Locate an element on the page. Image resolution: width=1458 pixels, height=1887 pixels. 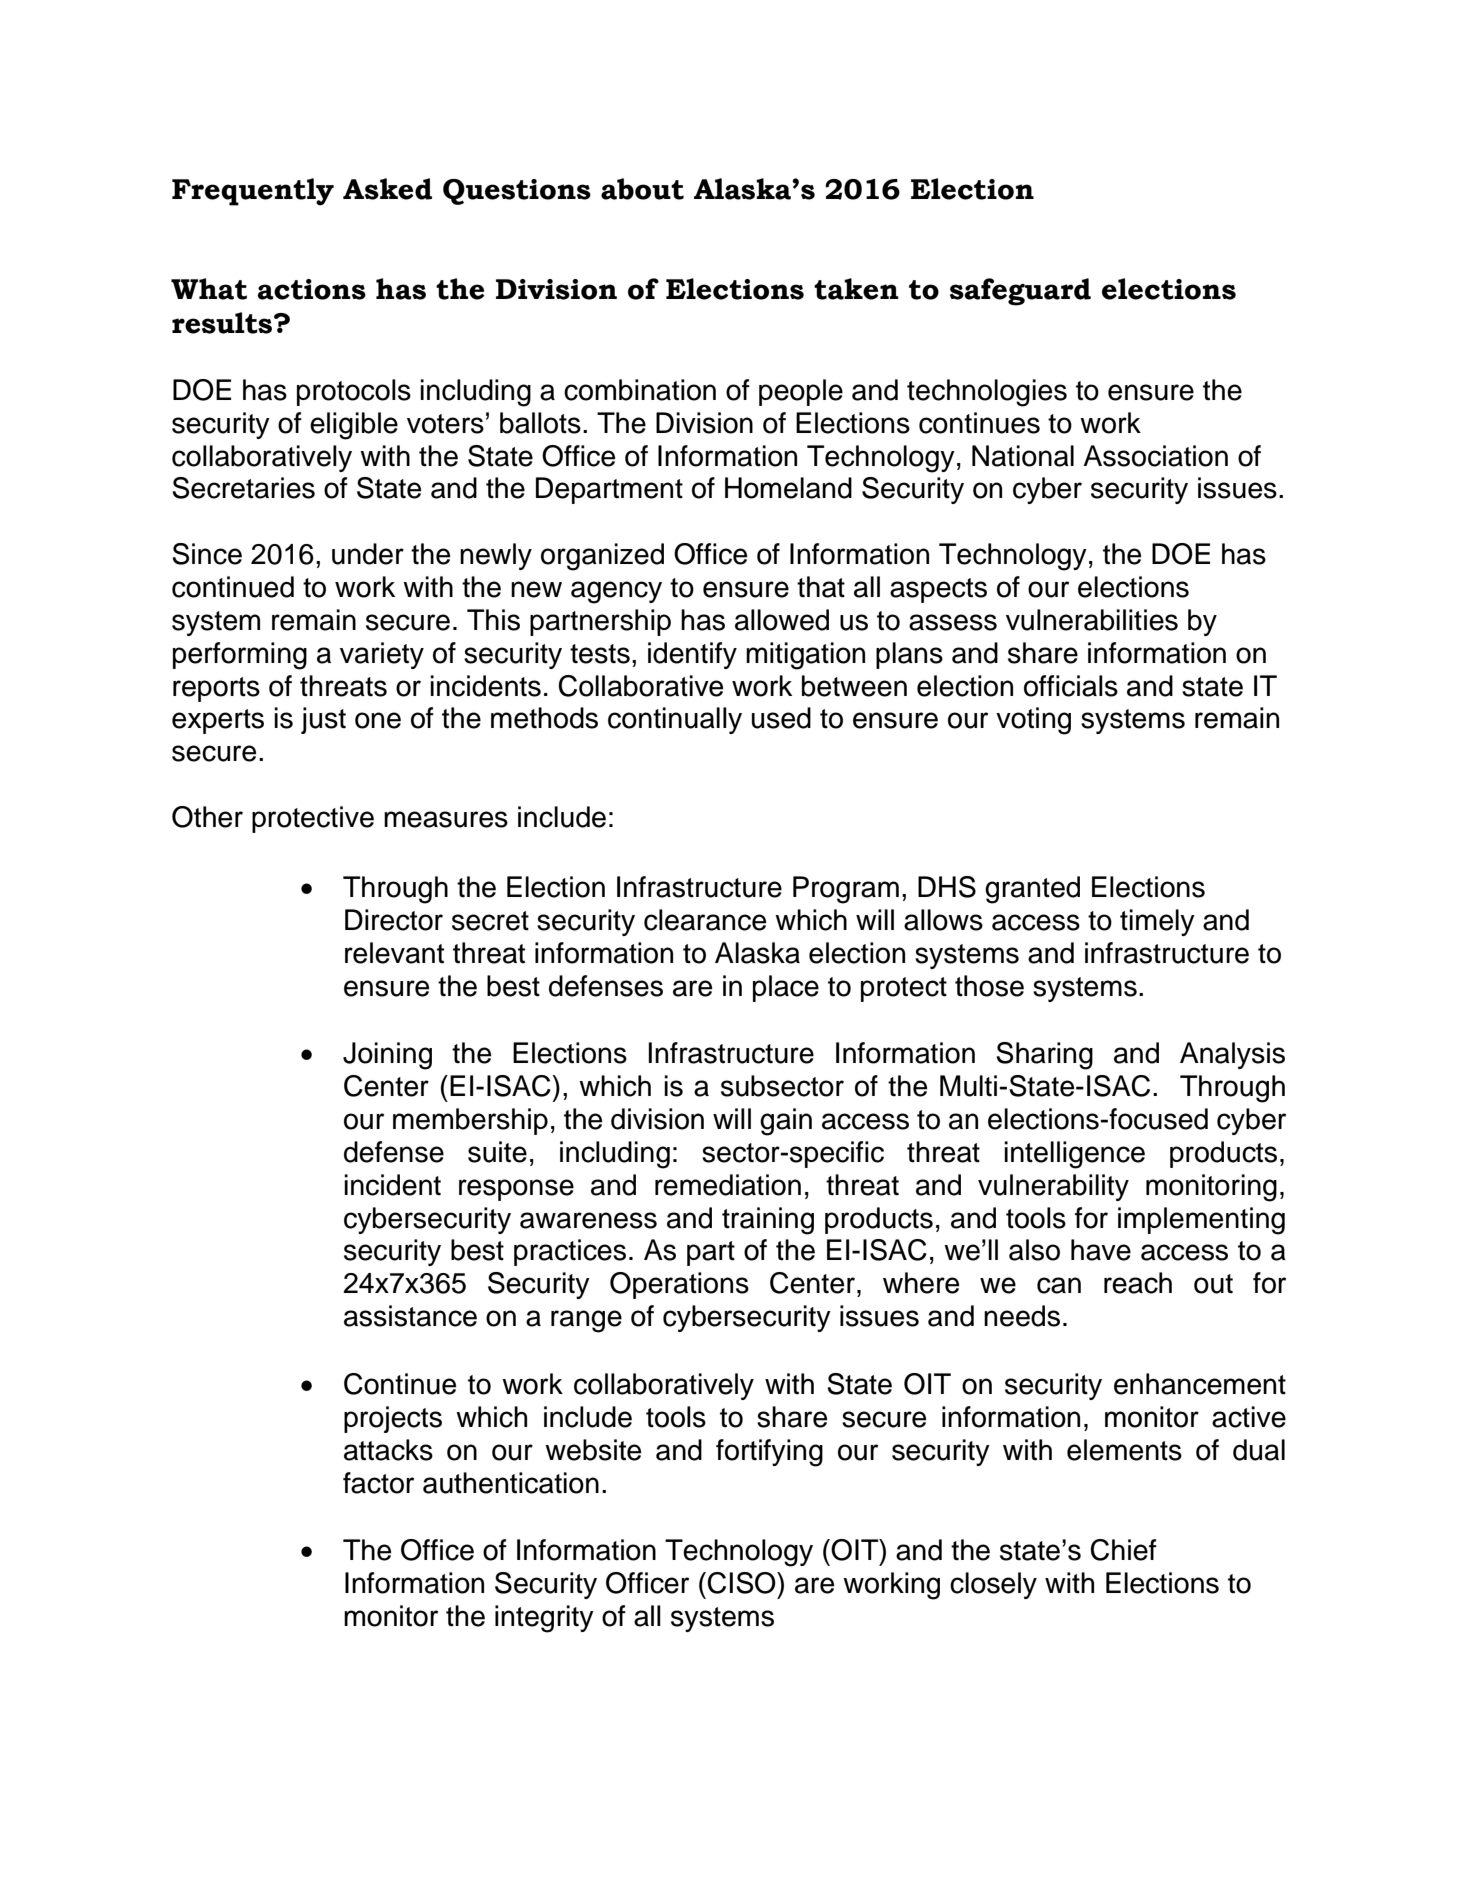
just is located at coordinates (323, 720).
